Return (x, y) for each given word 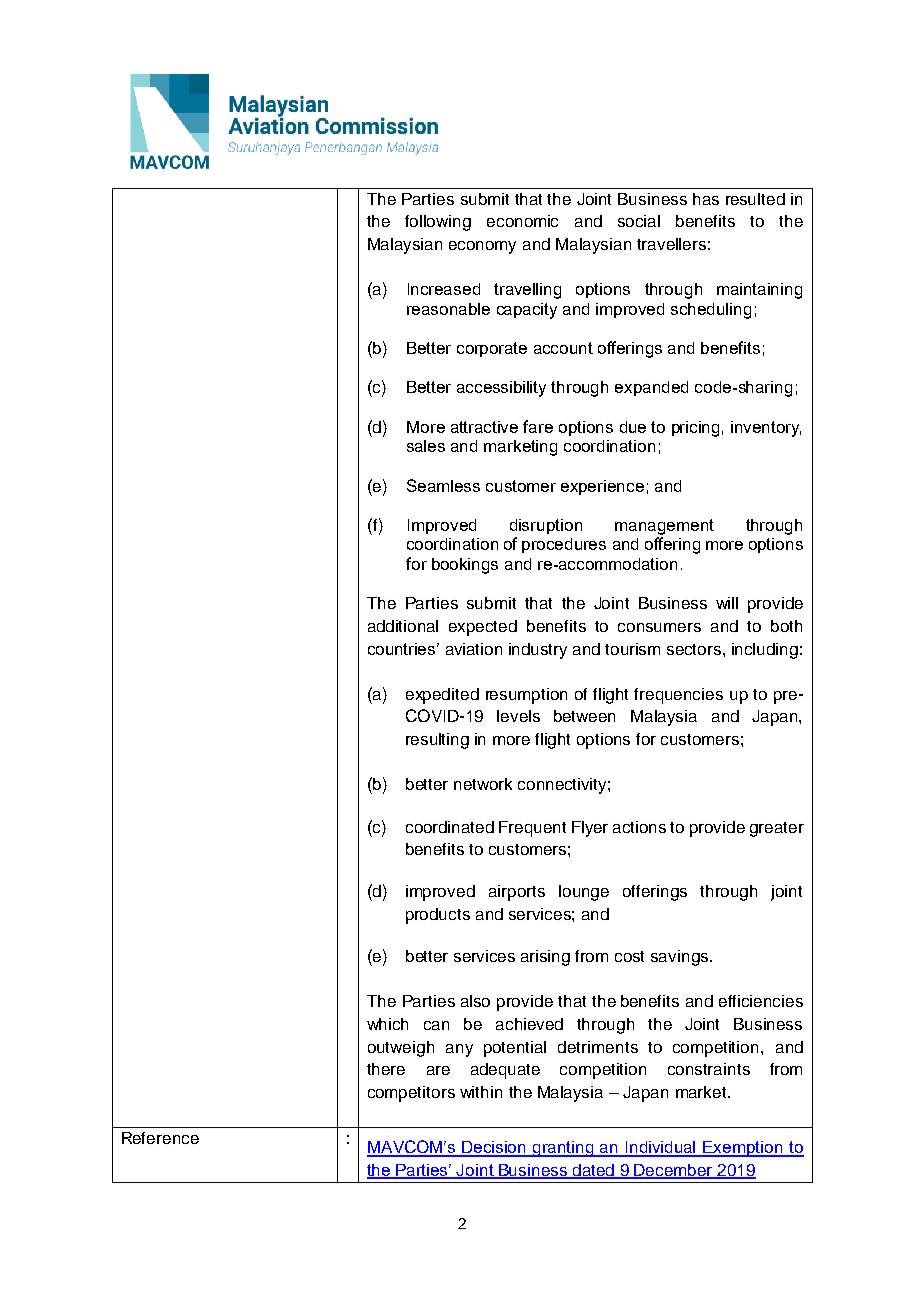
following (438, 223)
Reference (160, 1138)
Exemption (743, 1149)
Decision (495, 1148)
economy (482, 247)
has (706, 199)
